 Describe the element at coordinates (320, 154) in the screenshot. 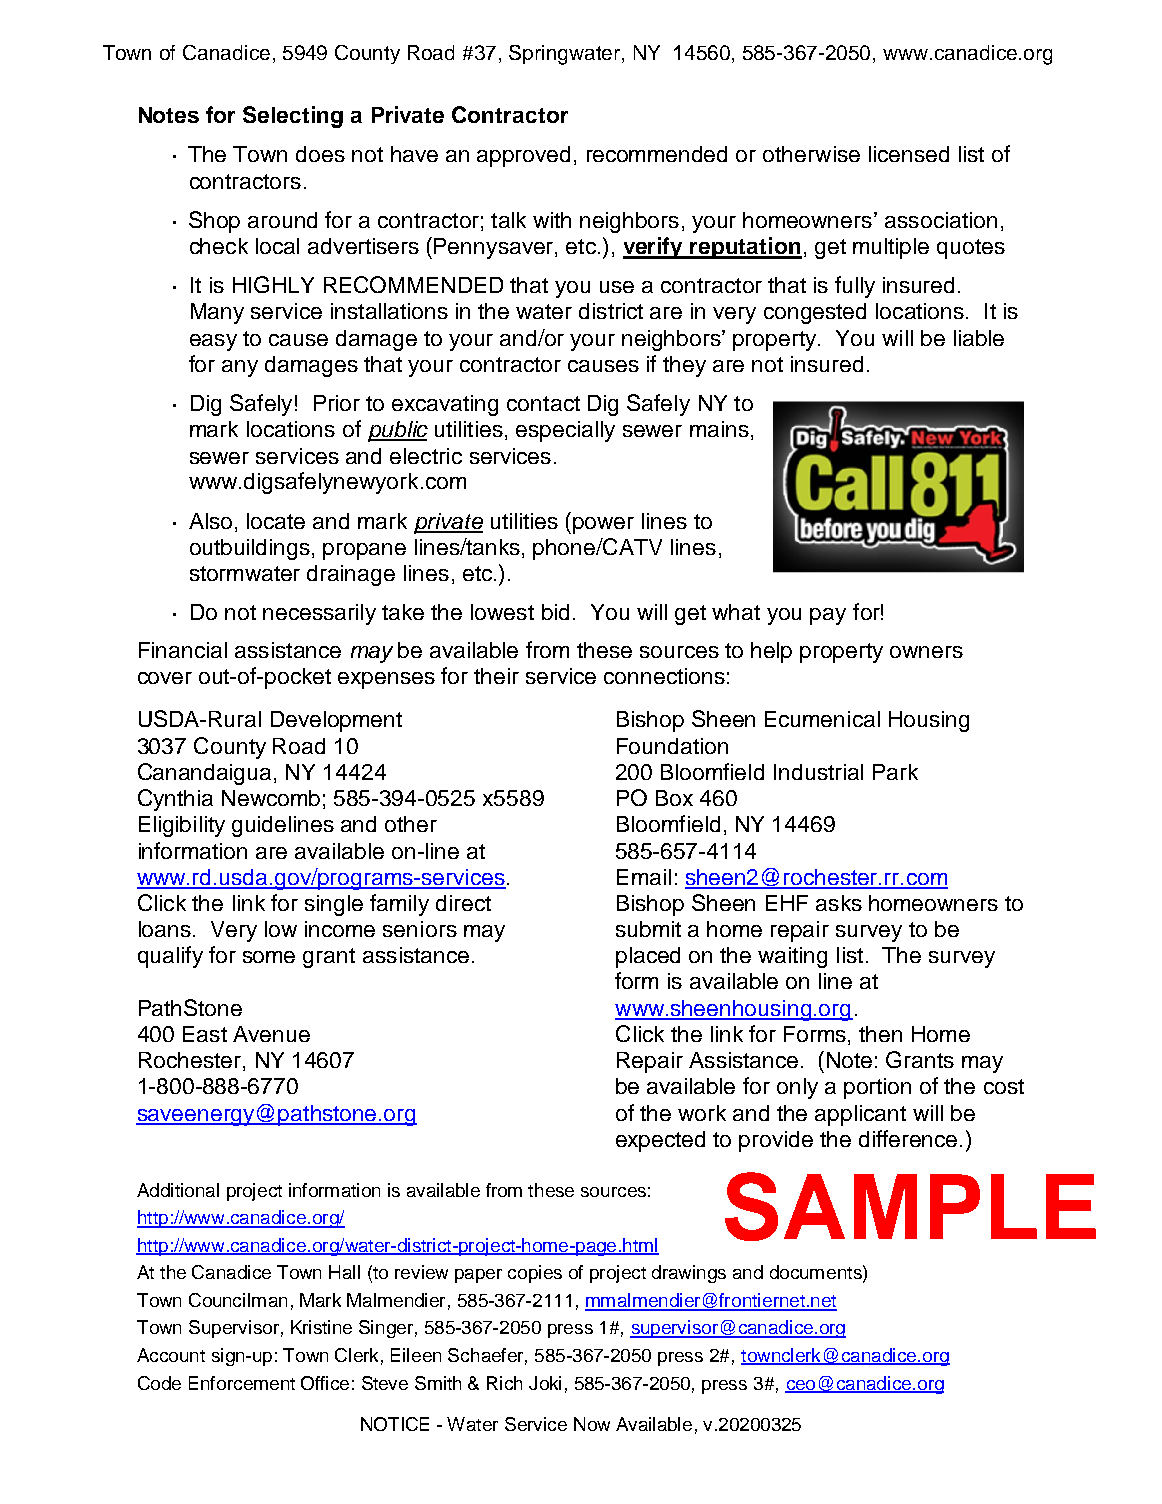

I see `does` at that location.
